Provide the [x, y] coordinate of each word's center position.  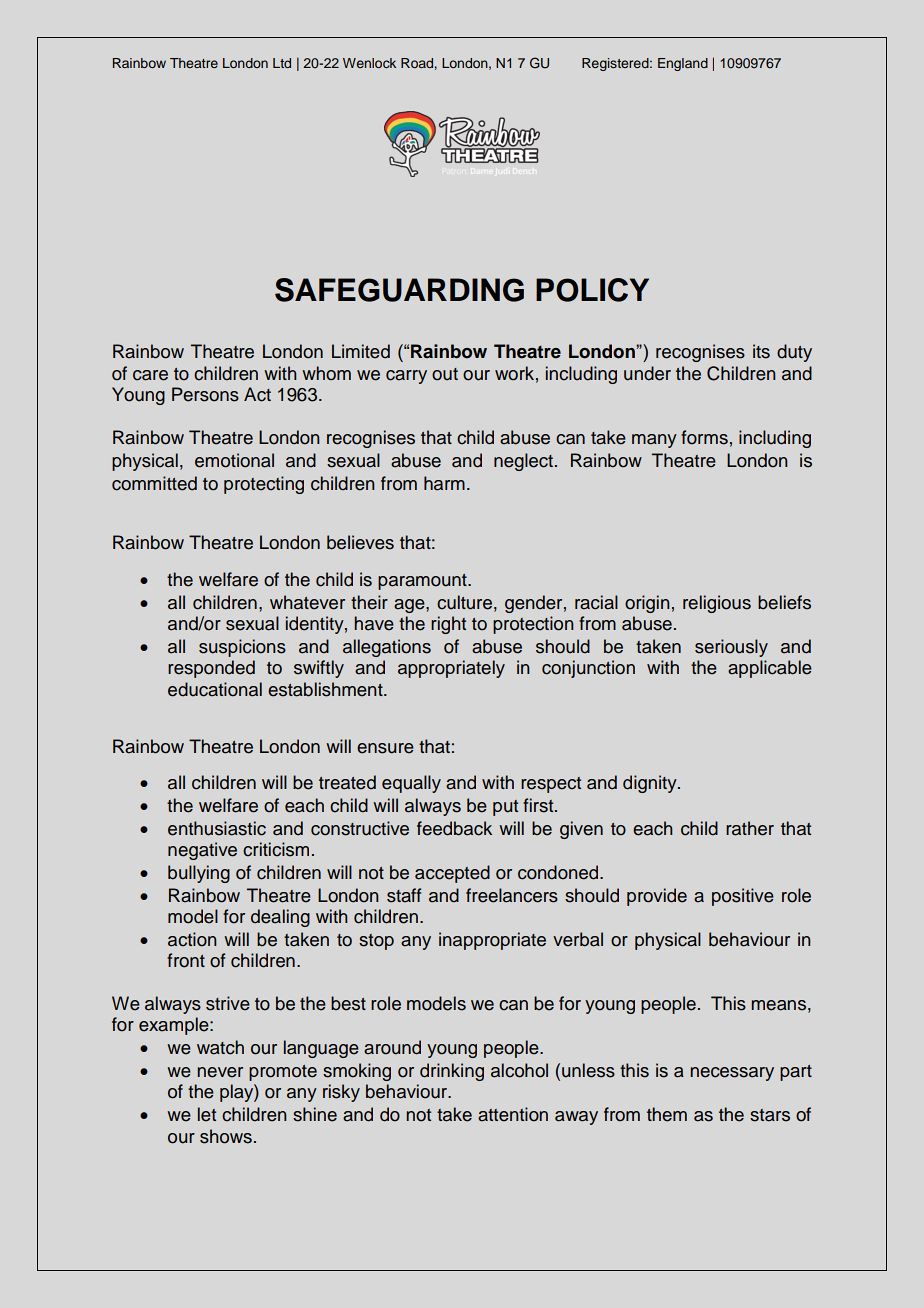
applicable [770, 669]
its [761, 351]
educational [215, 689]
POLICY [592, 290]
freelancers [512, 895]
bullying [199, 874]
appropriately [451, 669]
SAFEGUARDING [399, 290]
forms [704, 437]
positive [743, 897]
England [683, 64]
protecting [264, 485]
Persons [205, 394]
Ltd [282, 63]
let [207, 1114]
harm [444, 483]
